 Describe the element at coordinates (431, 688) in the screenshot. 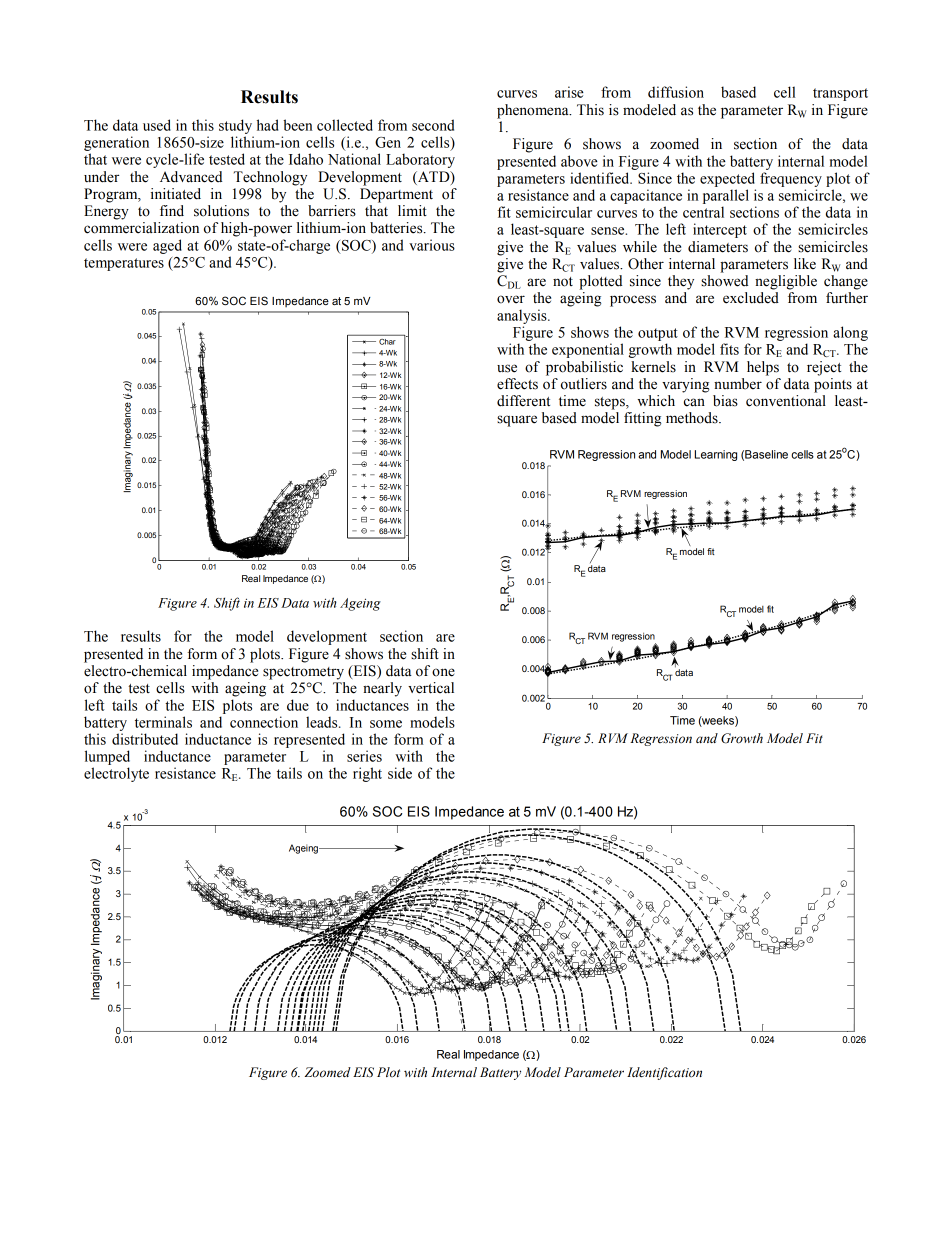

I see `vertical` at that location.
